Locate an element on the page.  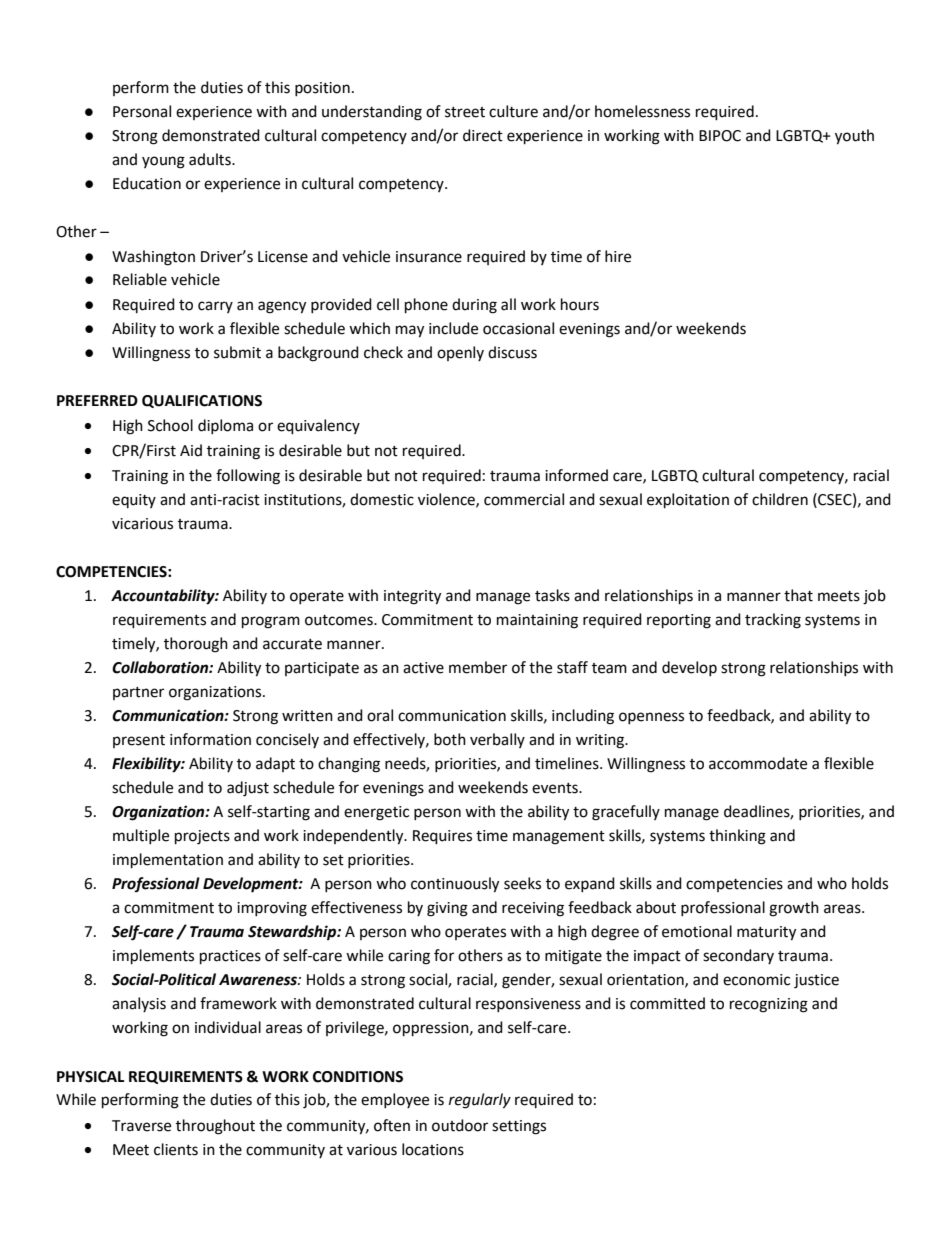
throughout is located at coordinates (215, 1127).
